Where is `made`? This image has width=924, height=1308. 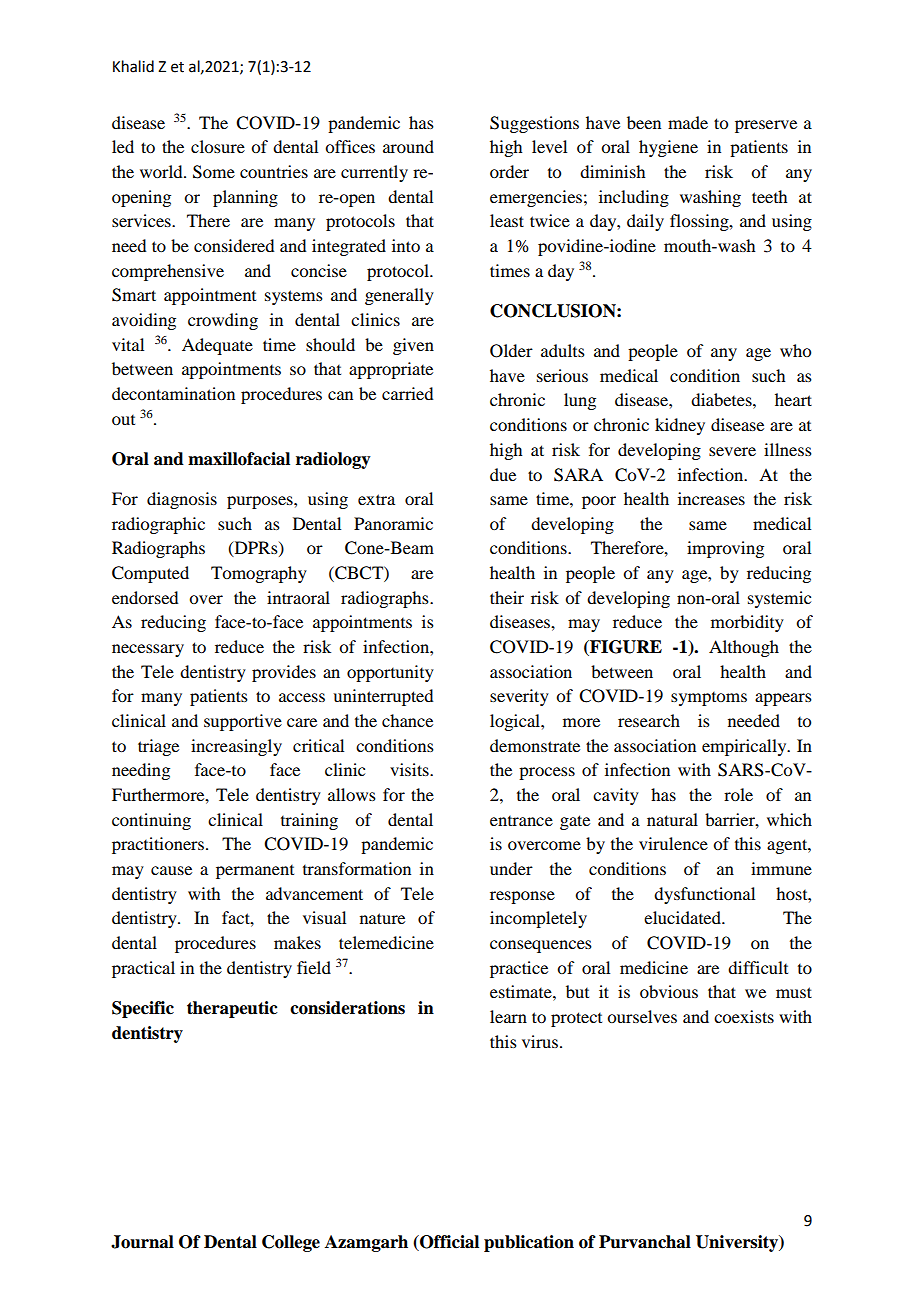
made is located at coordinates (688, 122).
